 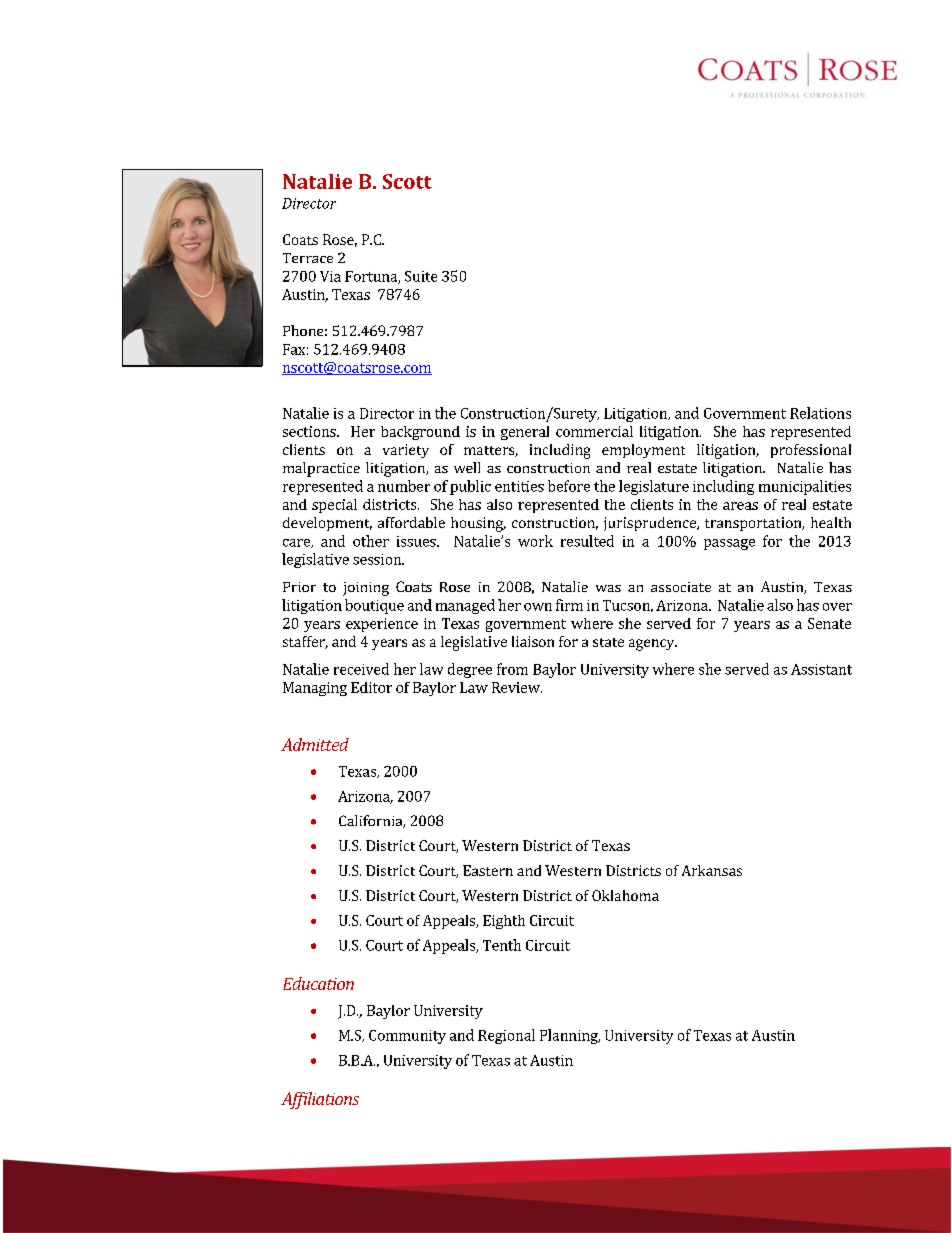 What do you see at coordinates (821, 669) in the image?
I see `Assistant` at bounding box center [821, 669].
